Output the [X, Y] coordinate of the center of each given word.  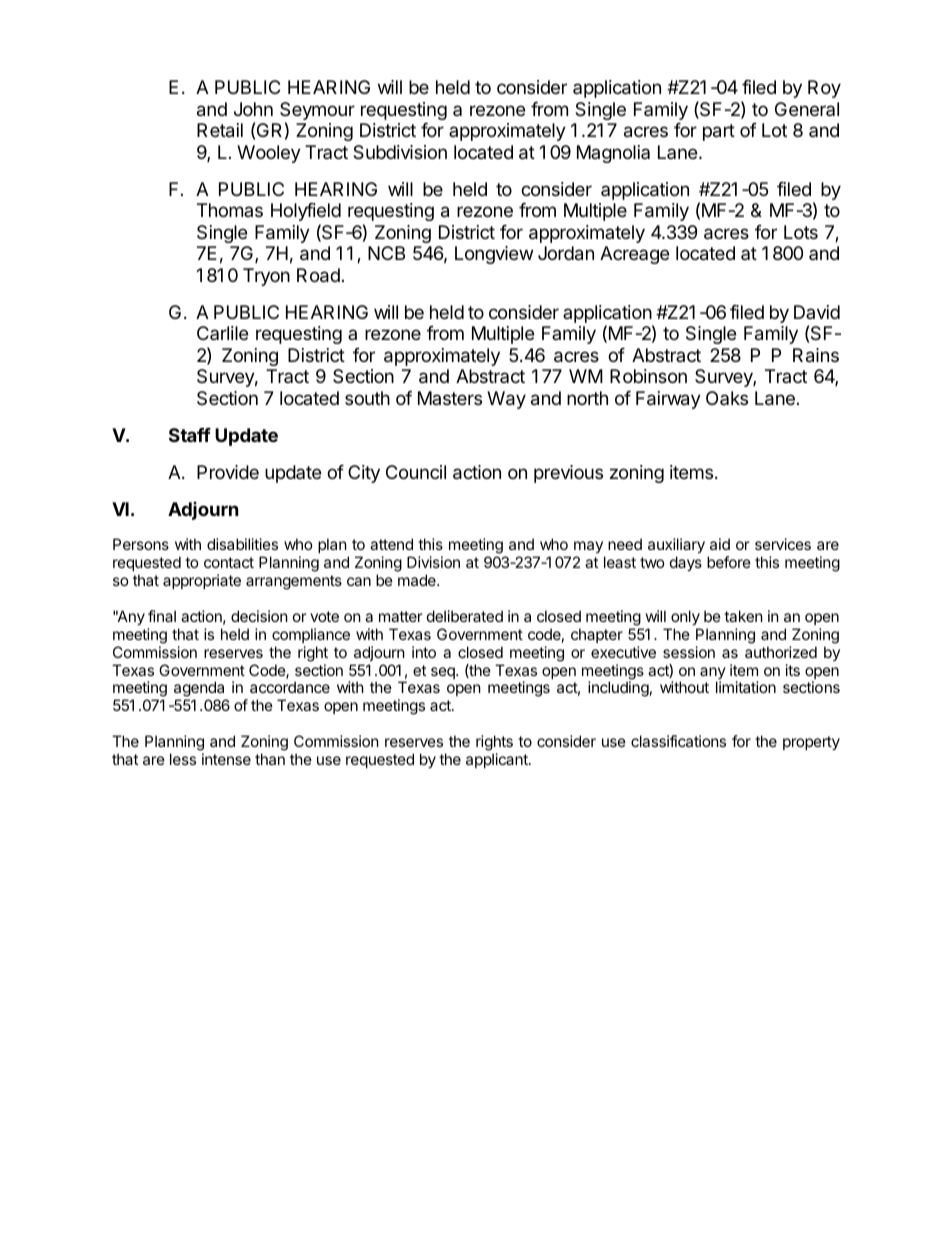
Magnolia [613, 154]
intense [226, 759]
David [817, 312]
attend [391, 544]
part [719, 132]
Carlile [222, 333]
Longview [494, 255]
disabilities [242, 544]
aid [720, 544]
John [253, 109]
